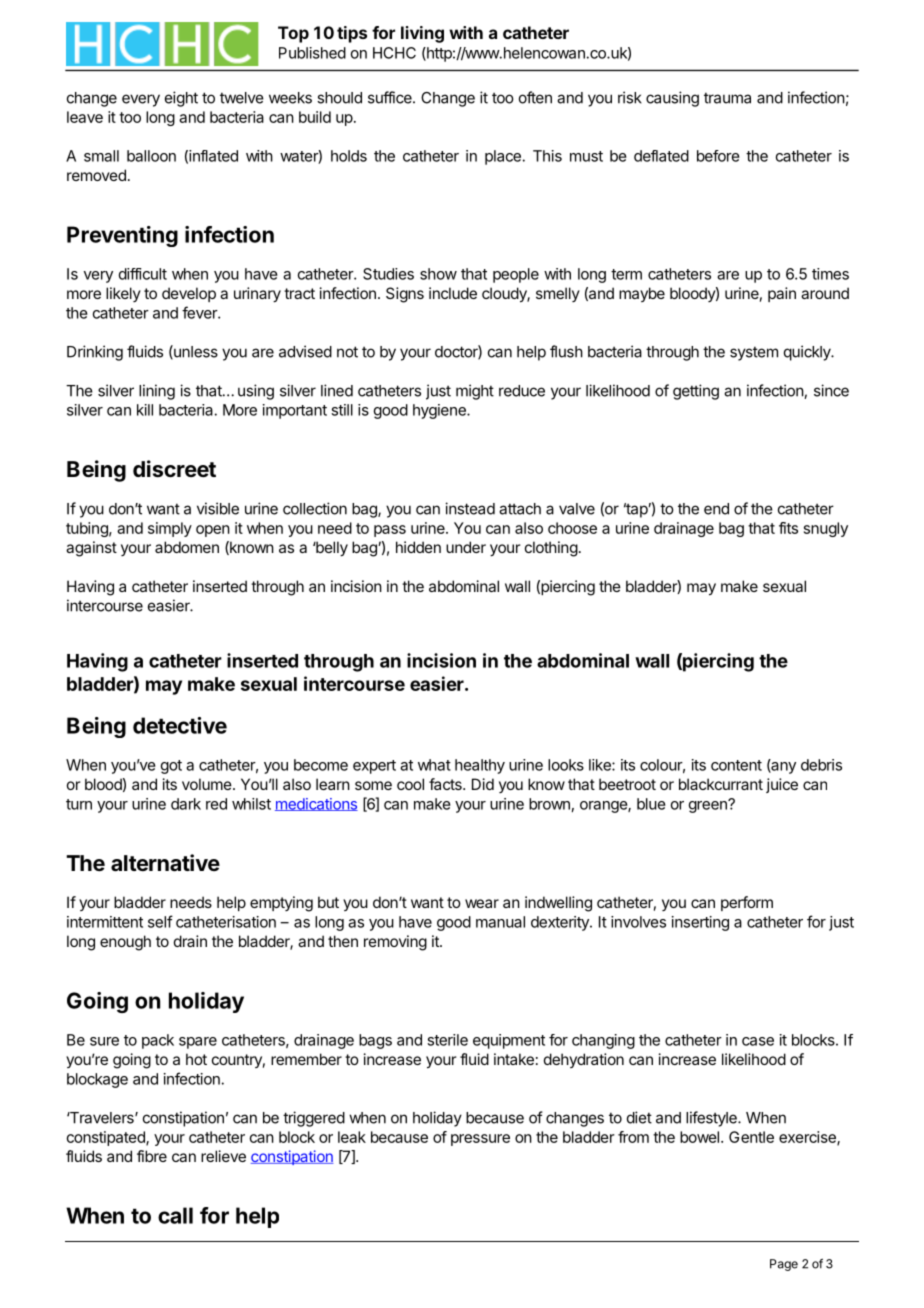 The height and width of the document is (1308, 924). What do you see at coordinates (422, 34) in the document?
I see `living` at bounding box center [422, 34].
